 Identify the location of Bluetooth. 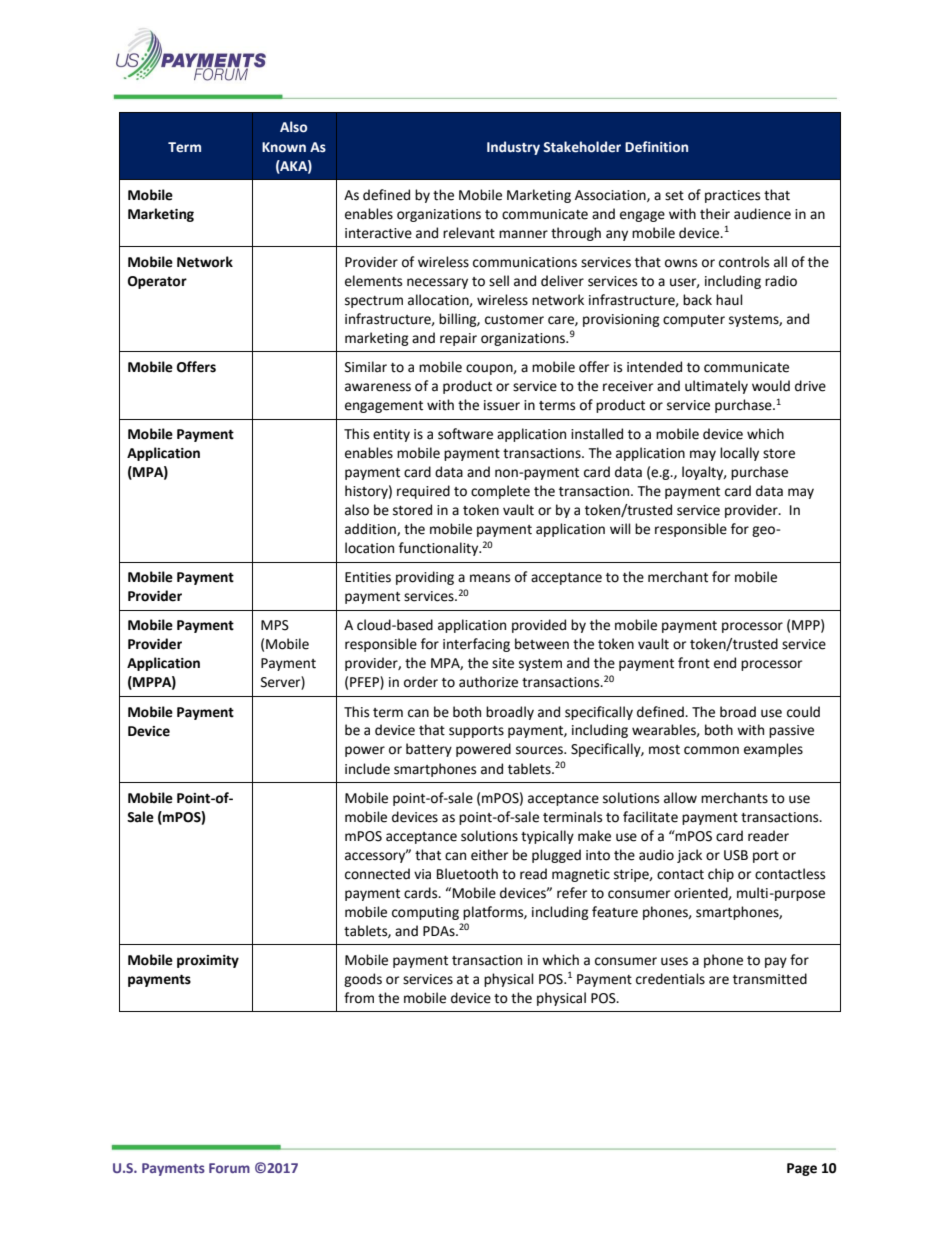
(467, 874).
